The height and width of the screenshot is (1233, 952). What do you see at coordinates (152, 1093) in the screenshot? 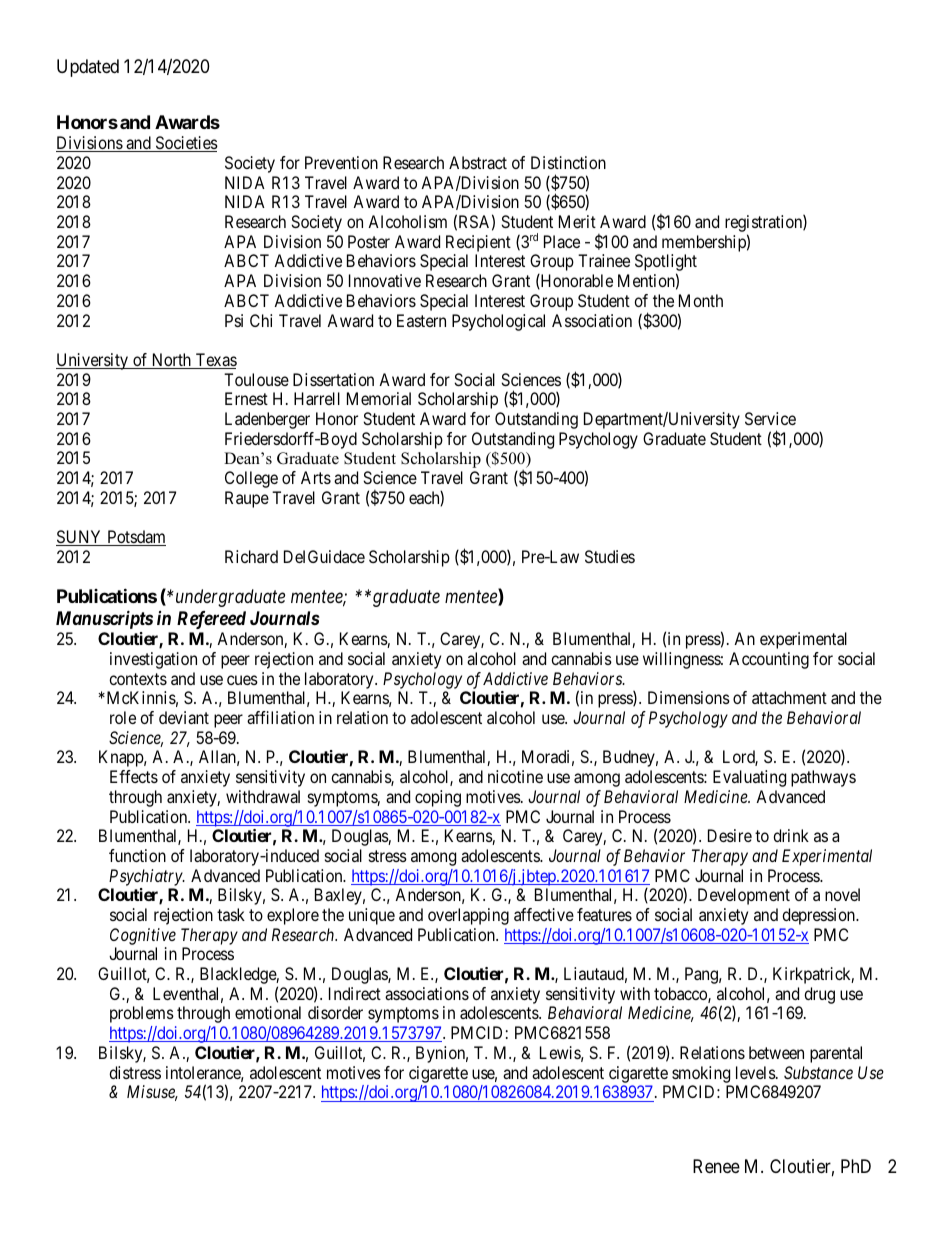
I see `Misuse` at bounding box center [152, 1093].
